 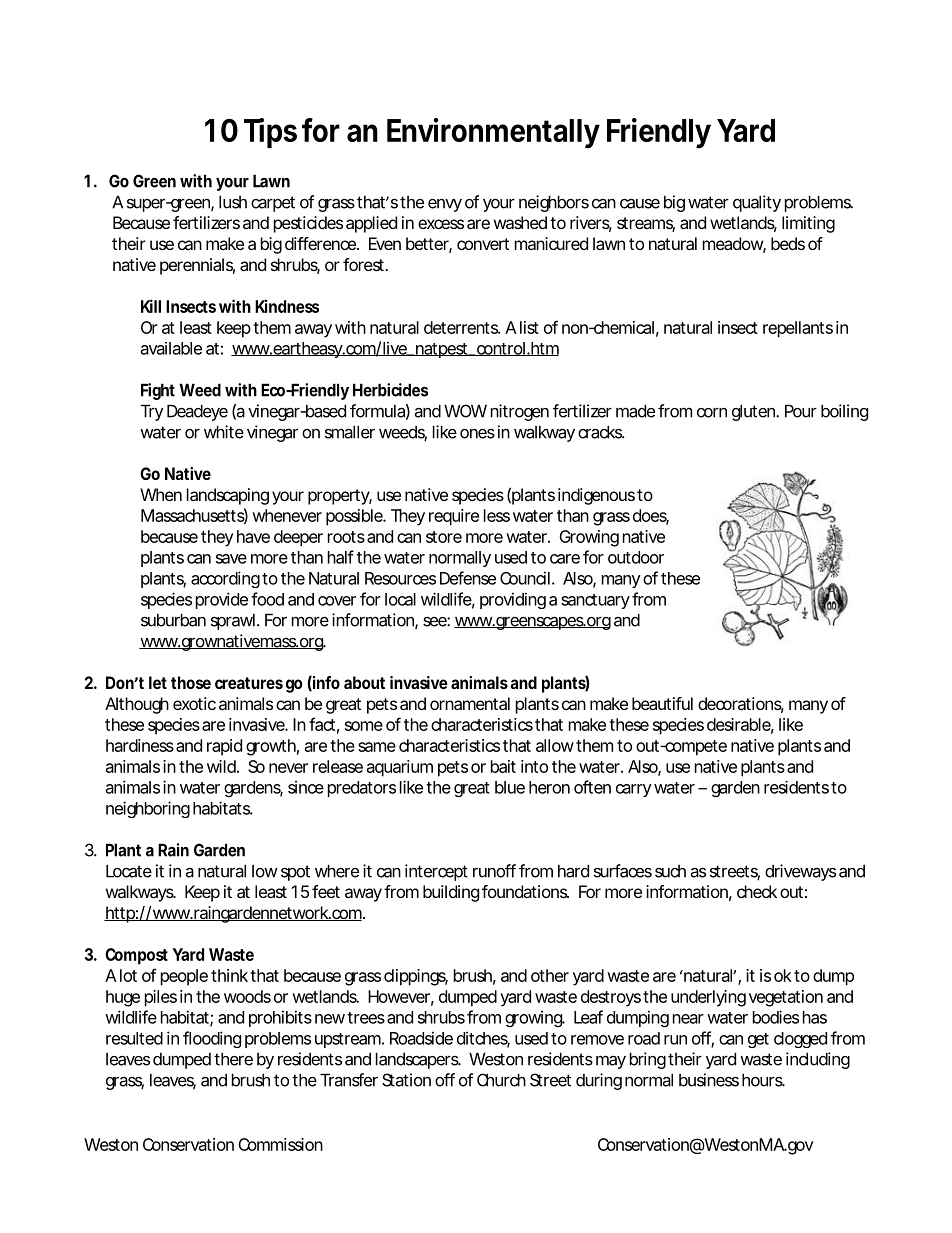 What do you see at coordinates (235, 622) in the screenshot?
I see `sprawl` at bounding box center [235, 622].
